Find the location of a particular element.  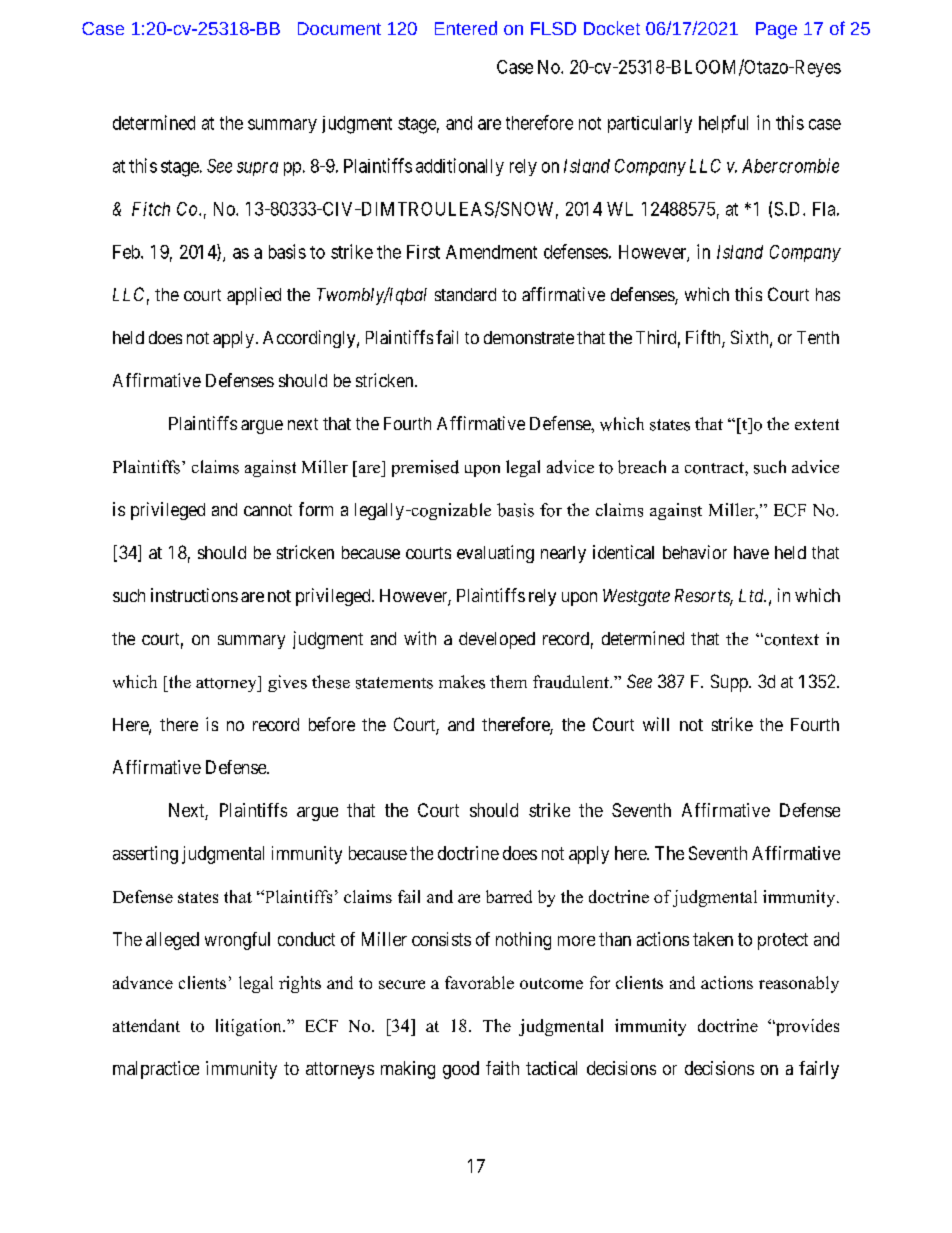

fairly is located at coordinates (819, 1070).
